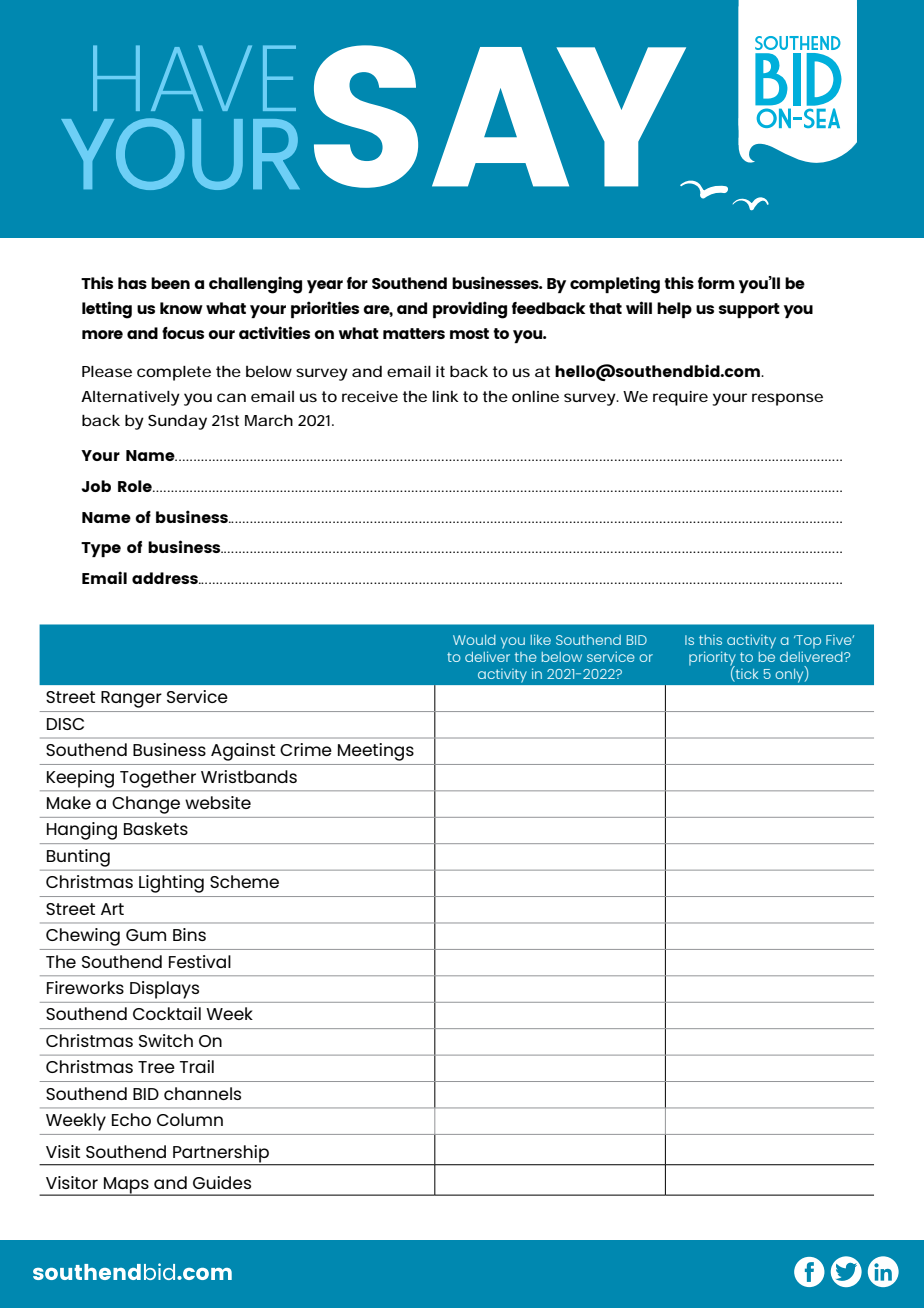 This screenshot has width=924, height=1308. I want to click on Meetings, so click(376, 752).
